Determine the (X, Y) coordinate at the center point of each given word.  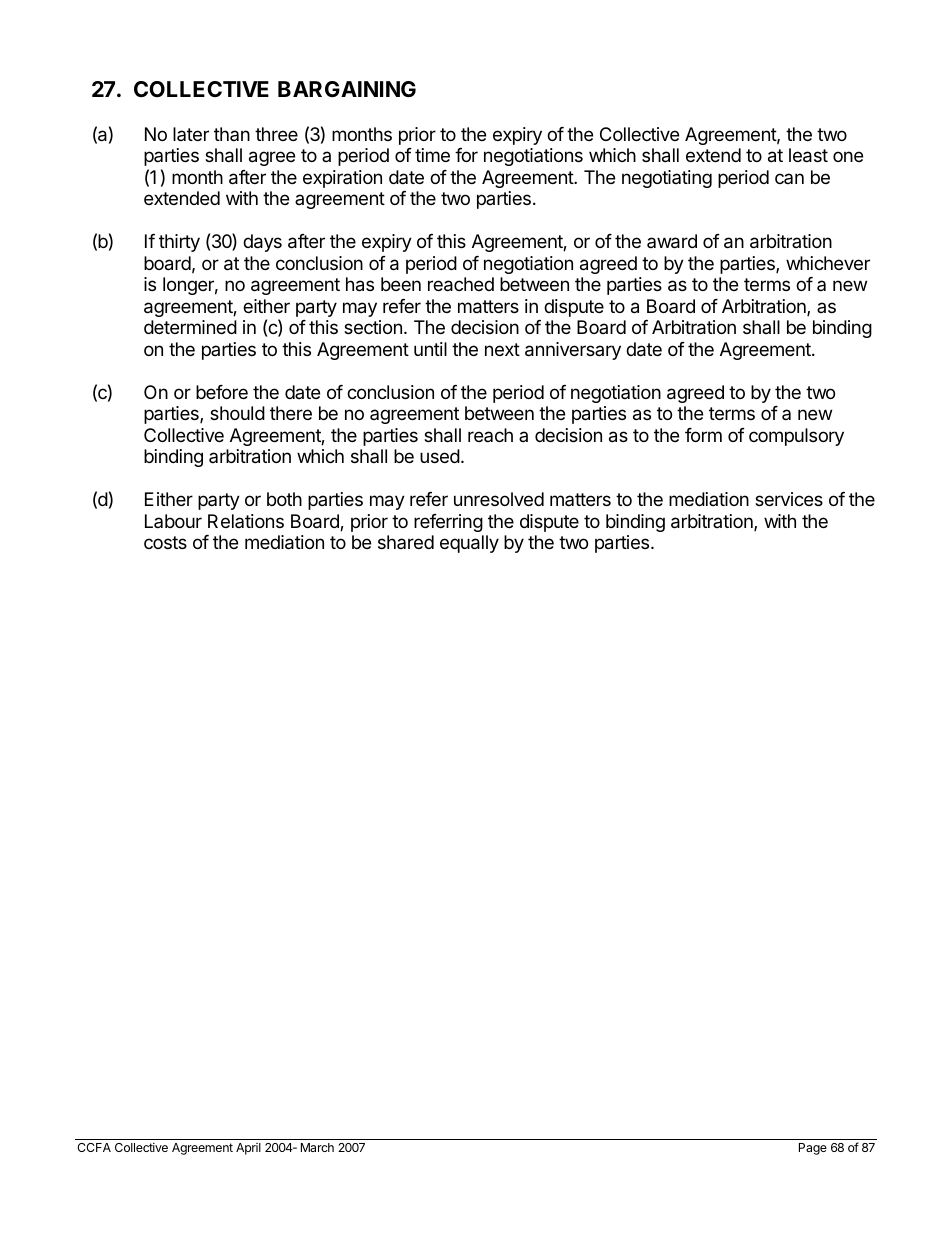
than (232, 134)
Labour (173, 521)
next (502, 349)
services (789, 499)
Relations (246, 521)
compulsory (796, 437)
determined (190, 327)
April (248, 1149)
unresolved (499, 499)
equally (469, 544)
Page (813, 1149)
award (672, 241)
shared (406, 542)
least (808, 155)
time (432, 155)
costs (165, 542)
